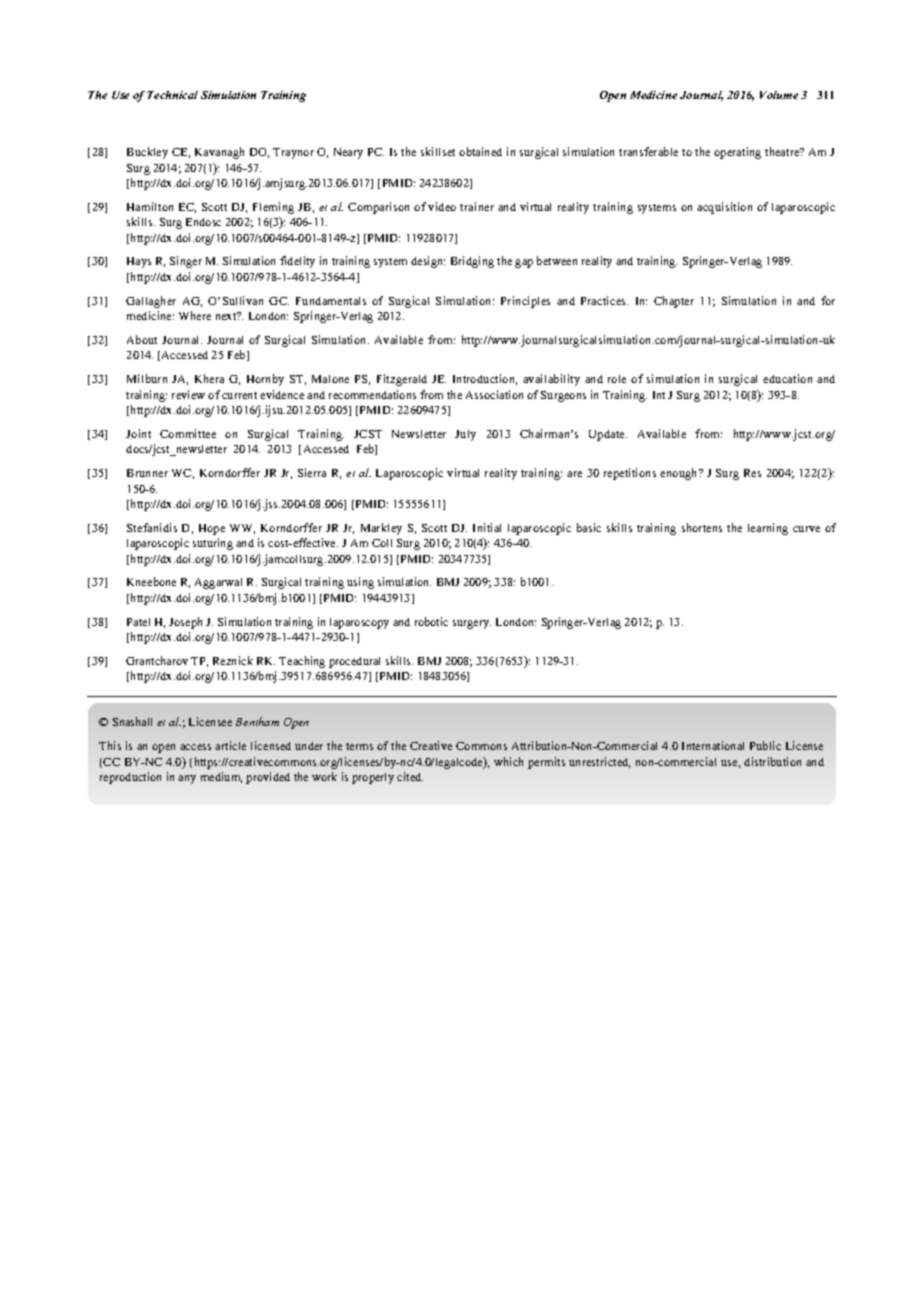 The width and height of the image is (924, 1308). What do you see at coordinates (472, 262) in the image?
I see `Bridging` at bounding box center [472, 262].
